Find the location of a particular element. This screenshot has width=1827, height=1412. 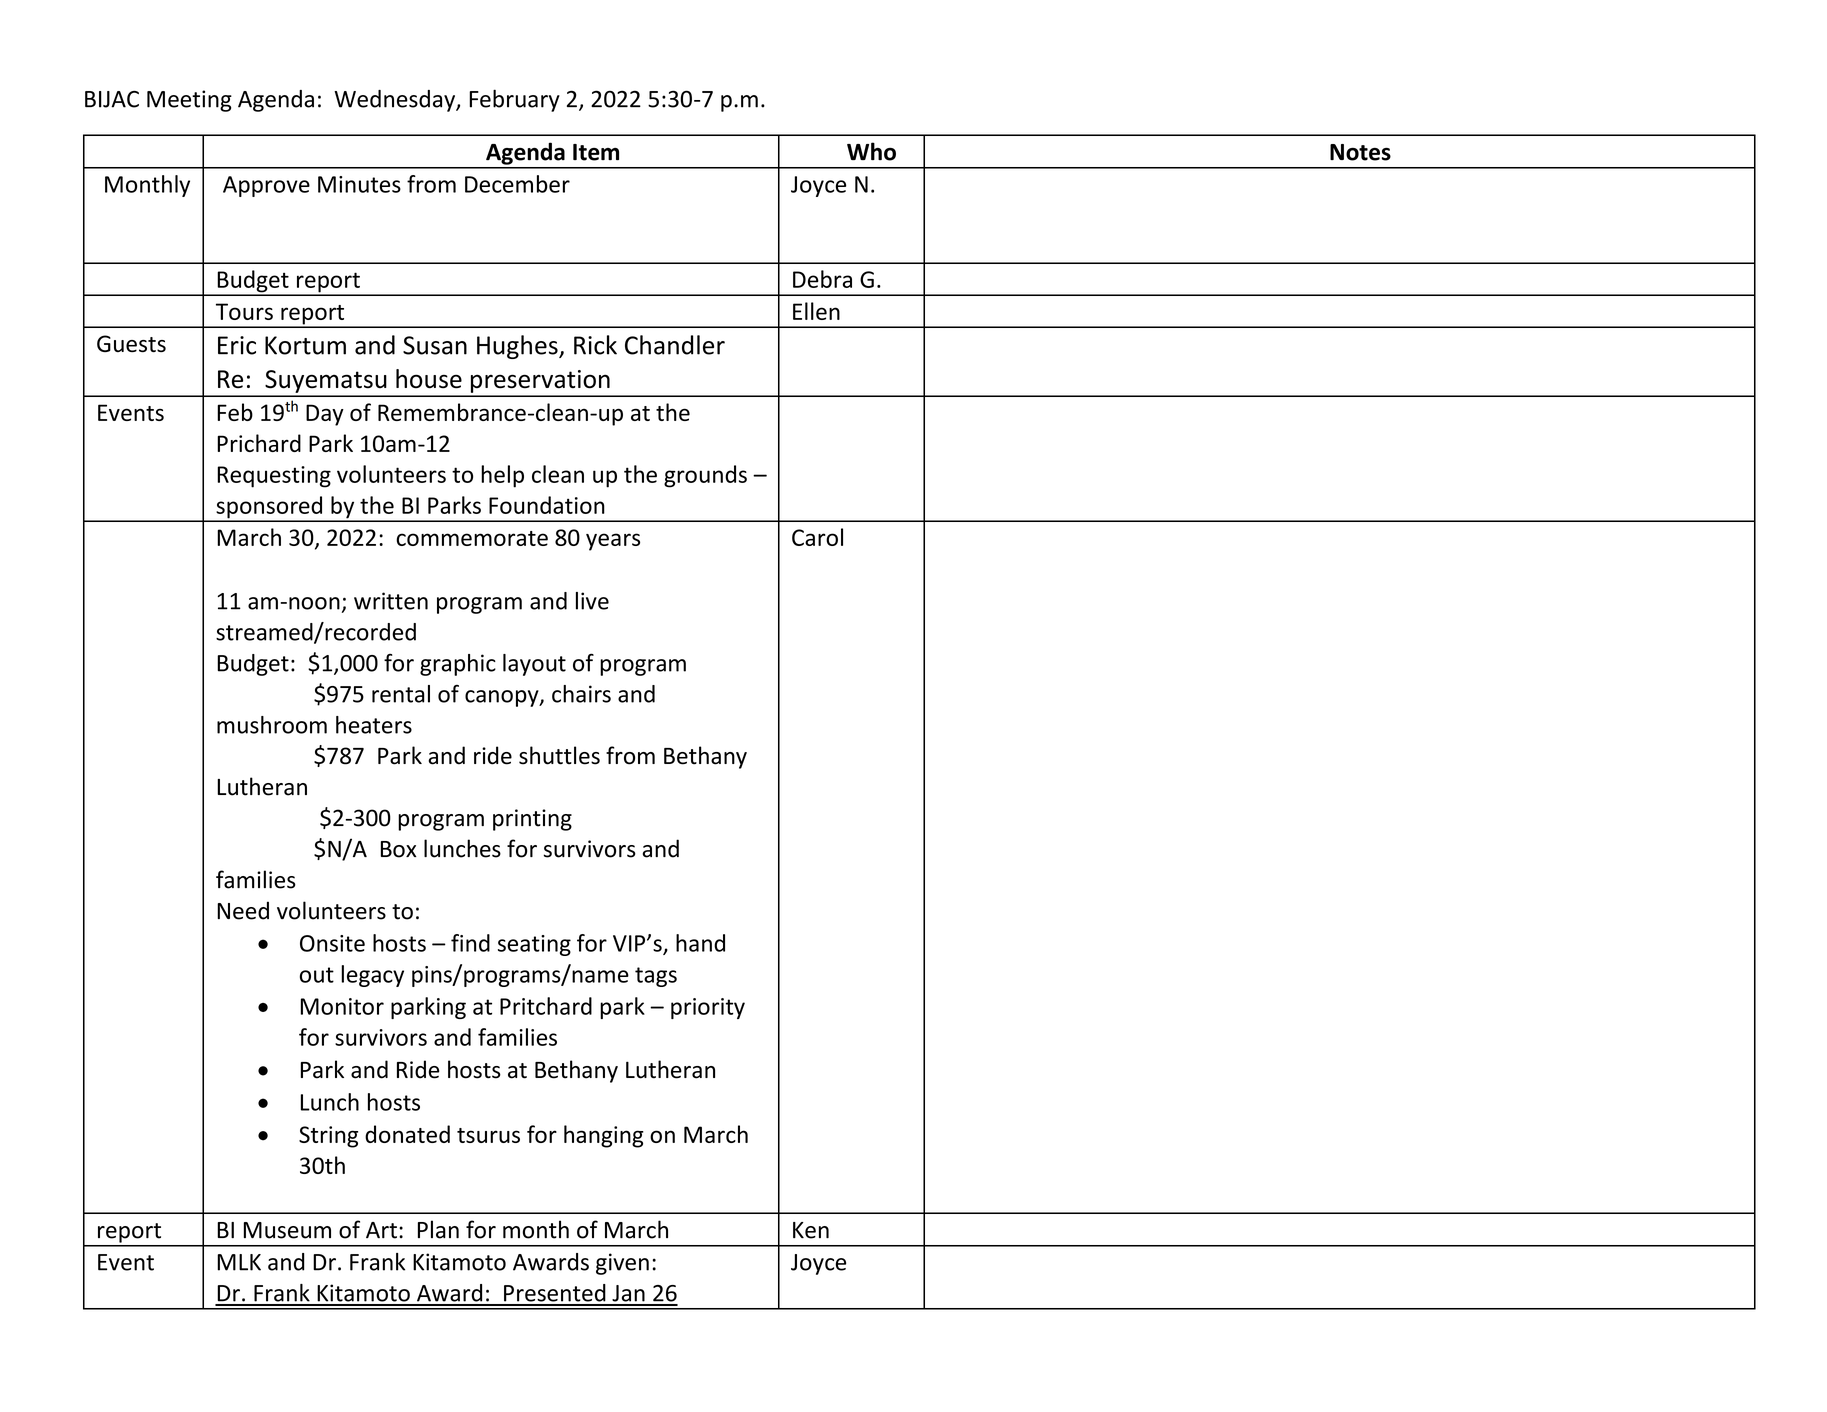

Museum is located at coordinates (287, 1230).
